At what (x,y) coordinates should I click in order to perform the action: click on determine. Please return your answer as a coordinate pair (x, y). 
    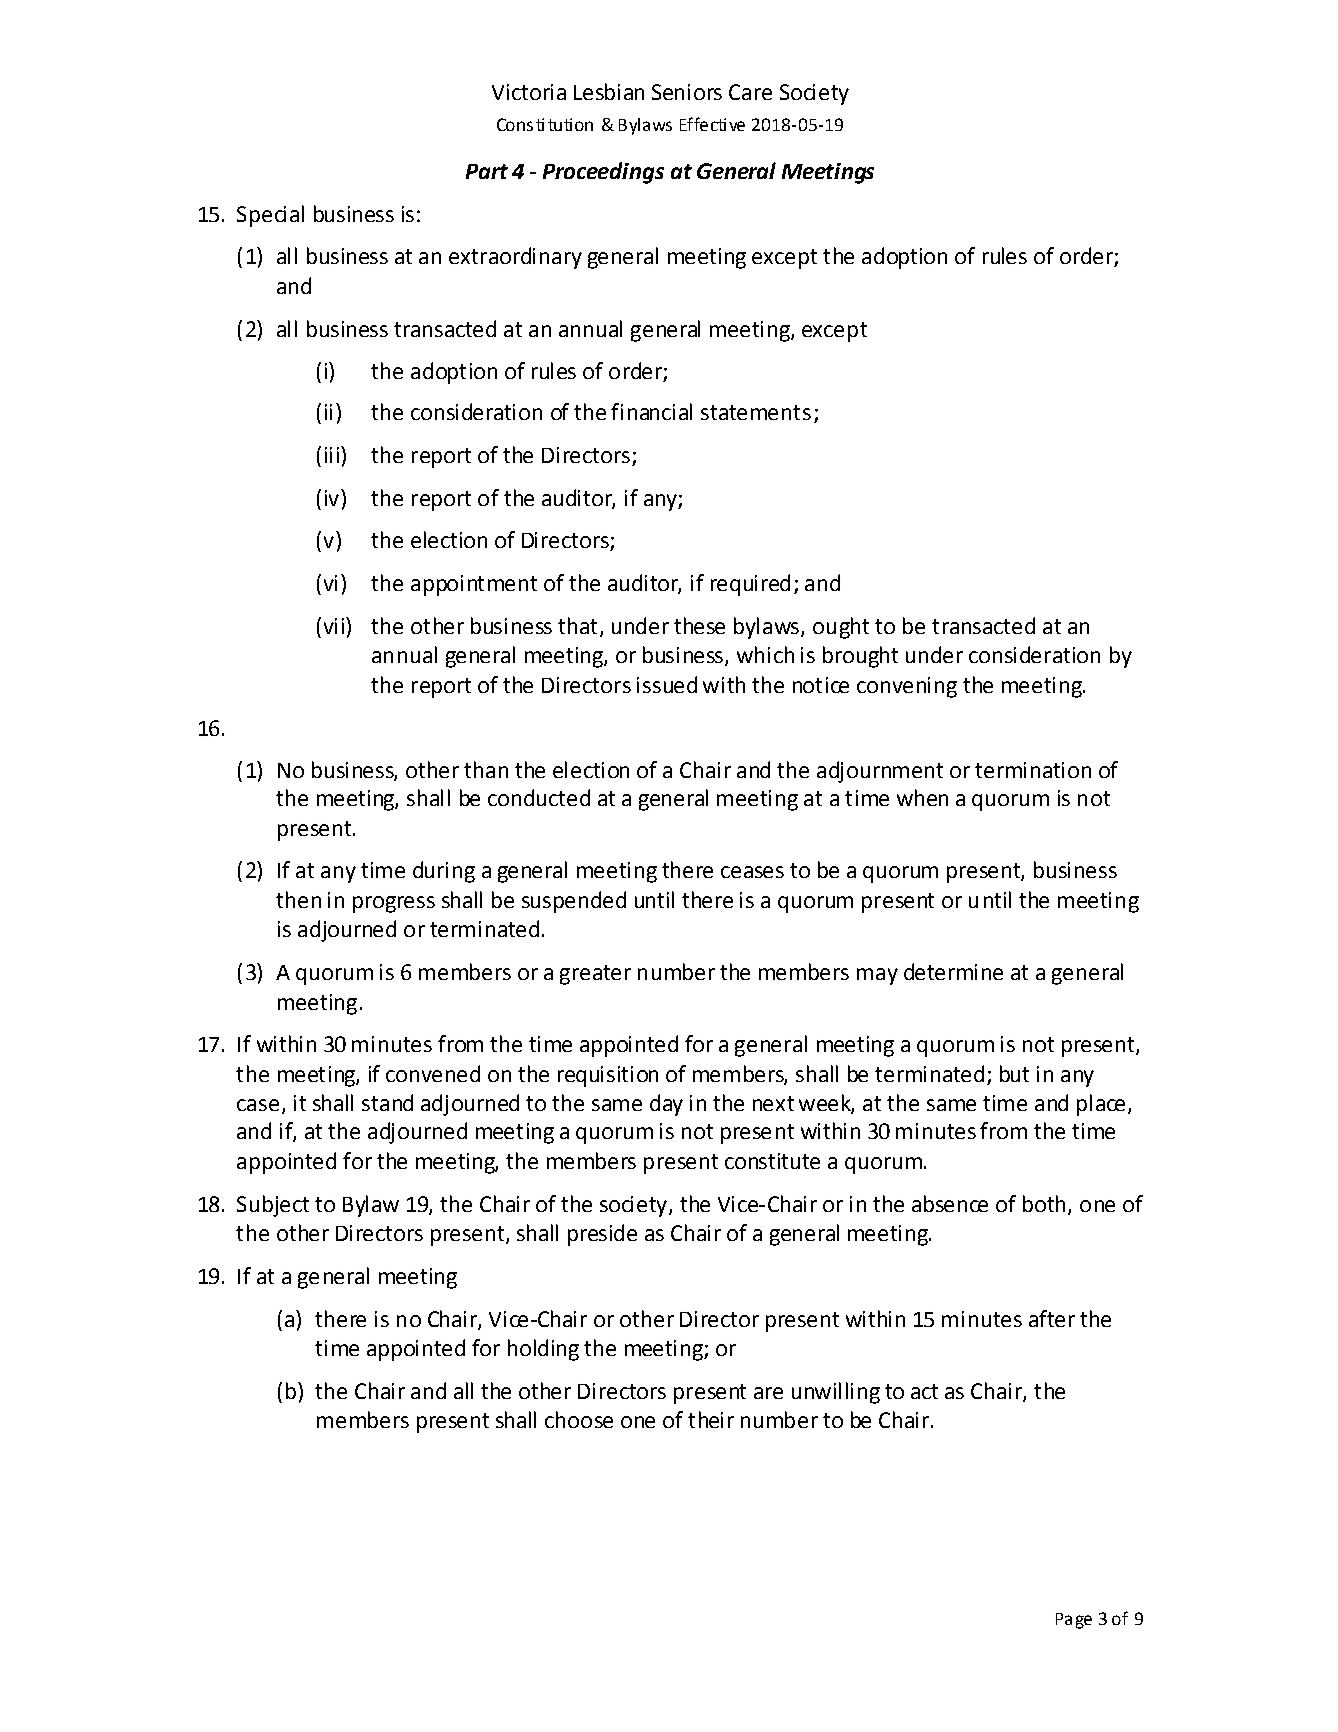
    Looking at the image, I should click on (953, 971).
